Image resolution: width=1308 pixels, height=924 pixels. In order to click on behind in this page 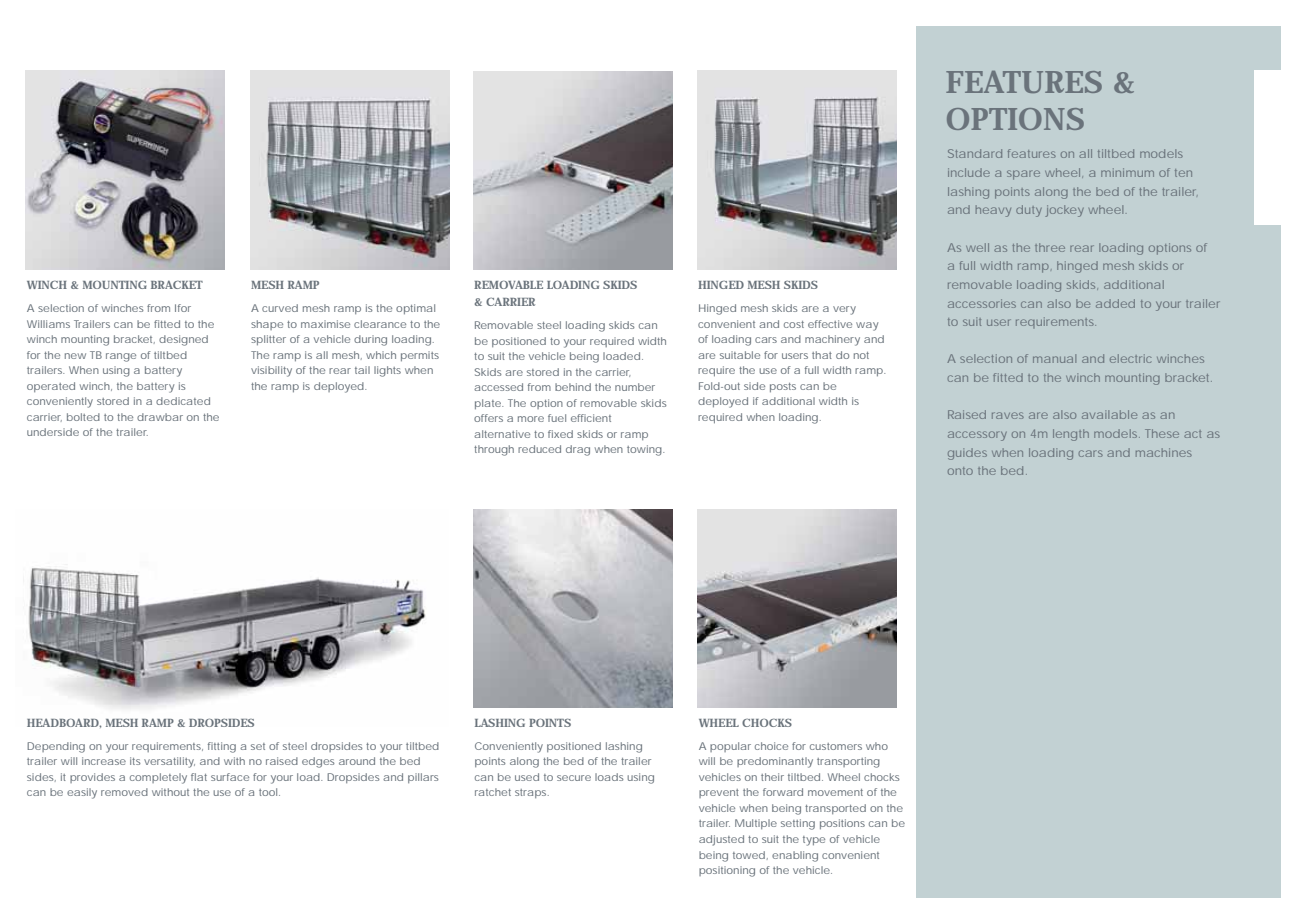, I will do `click(573, 387)`.
